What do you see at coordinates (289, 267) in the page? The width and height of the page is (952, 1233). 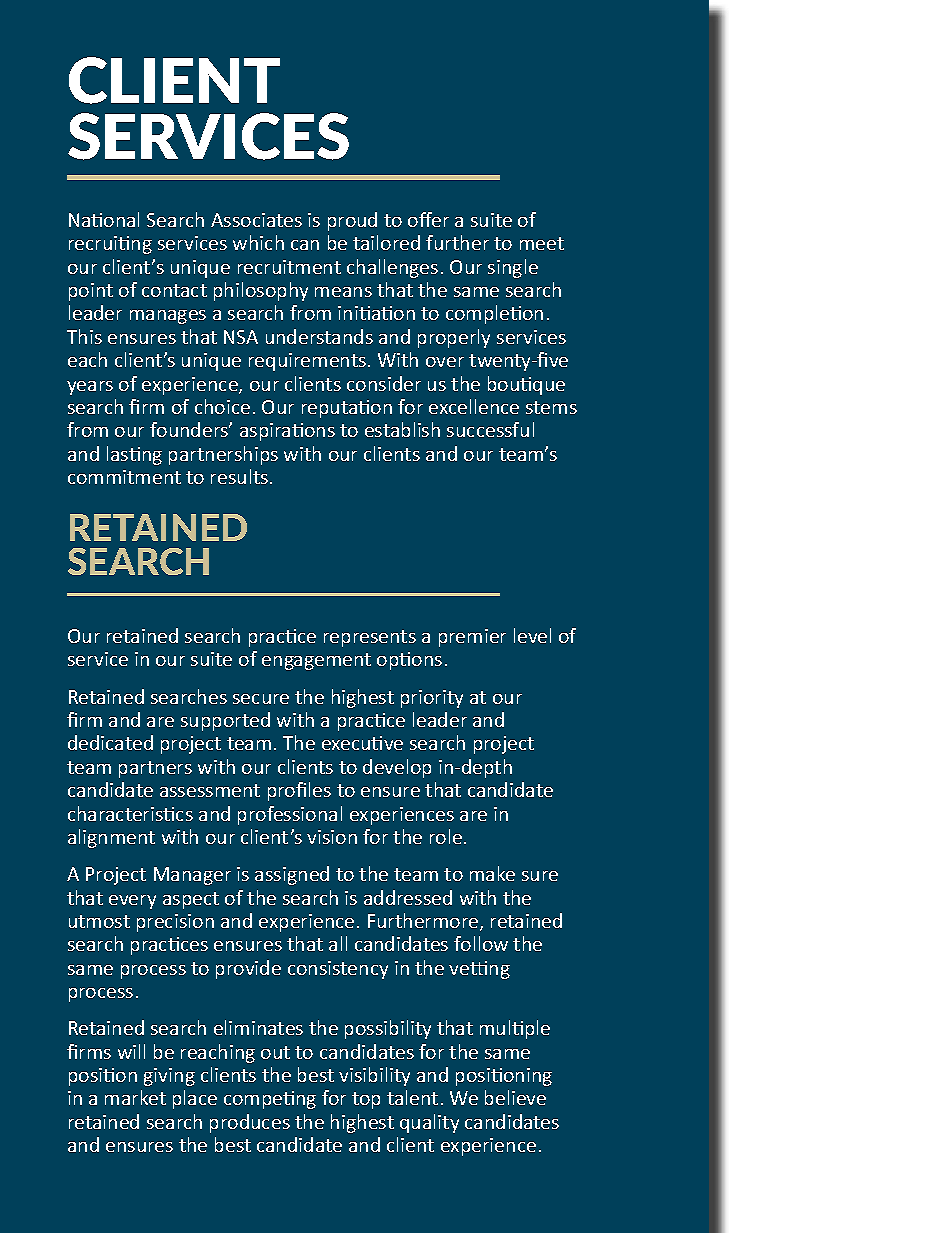 I see `recruitment` at bounding box center [289, 267].
